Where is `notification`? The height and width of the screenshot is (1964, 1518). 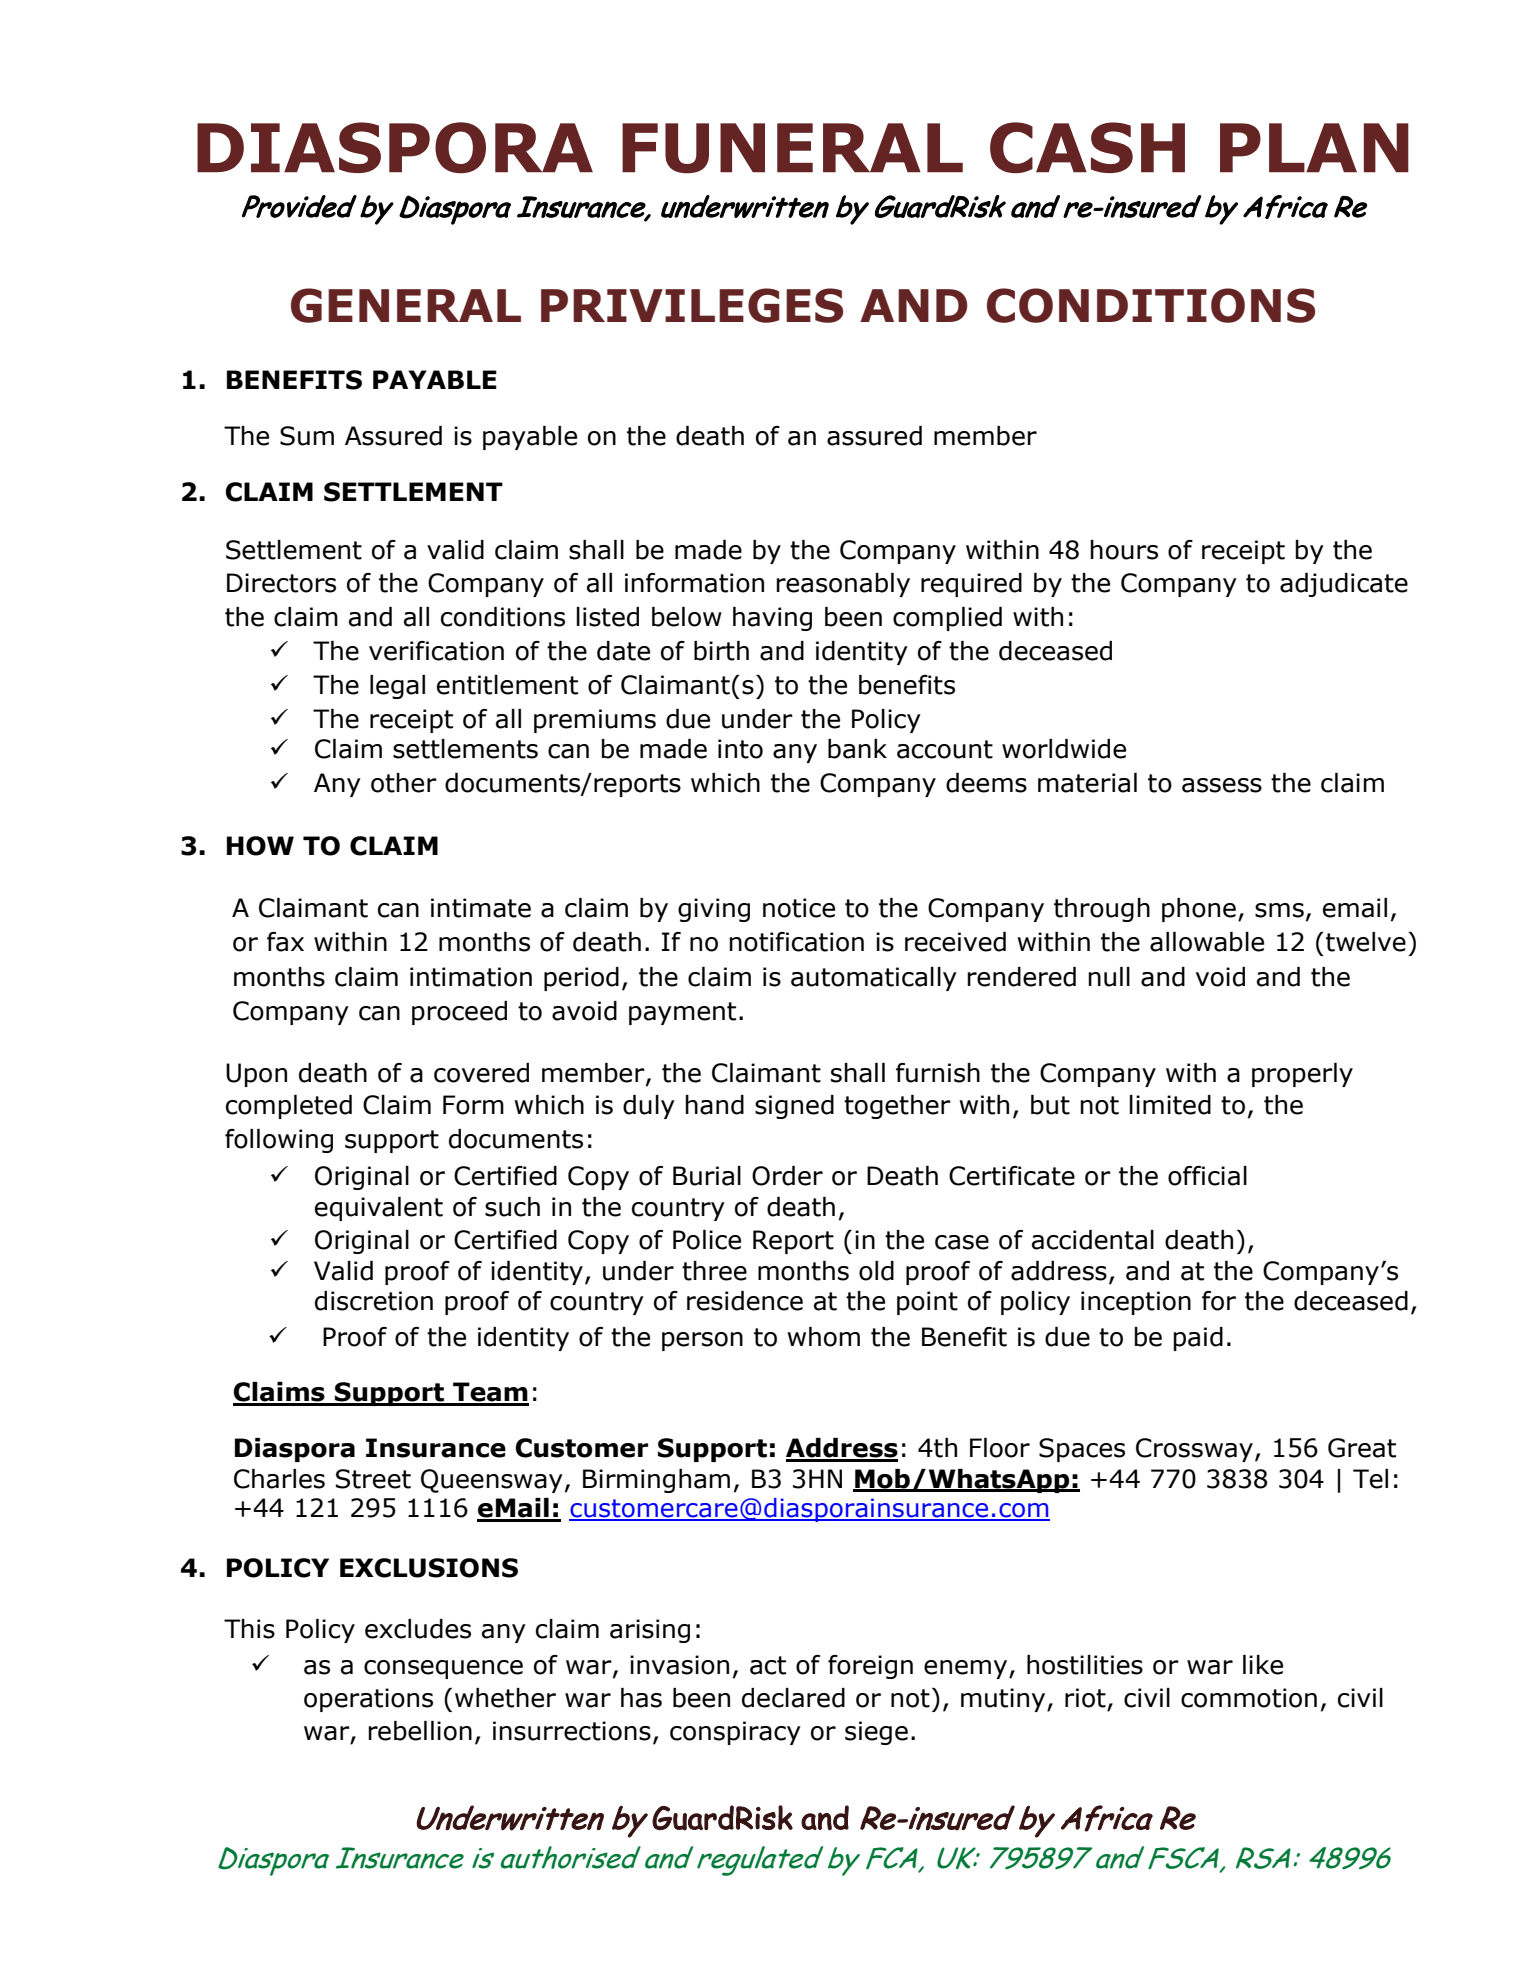 notification is located at coordinates (796, 942).
